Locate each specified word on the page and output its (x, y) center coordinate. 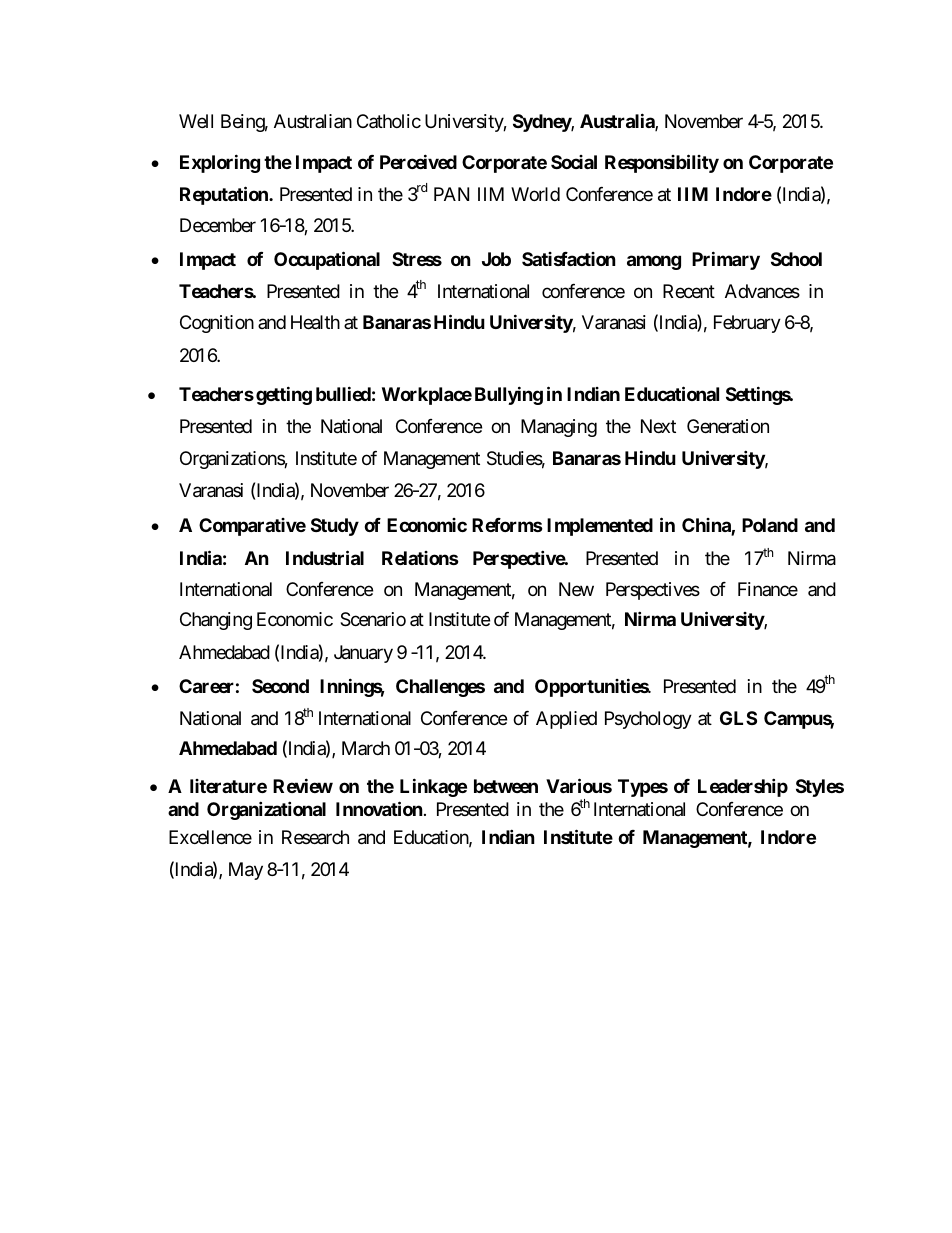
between (506, 786)
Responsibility (662, 163)
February (747, 324)
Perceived (418, 161)
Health (315, 322)
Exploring (220, 163)
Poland (770, 525)
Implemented (600, 527)
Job (496, 259)
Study (335, 527)
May (246, 871)
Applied (566, 720)
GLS (738, 718)
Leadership (743, 787)
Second (280, 686)
